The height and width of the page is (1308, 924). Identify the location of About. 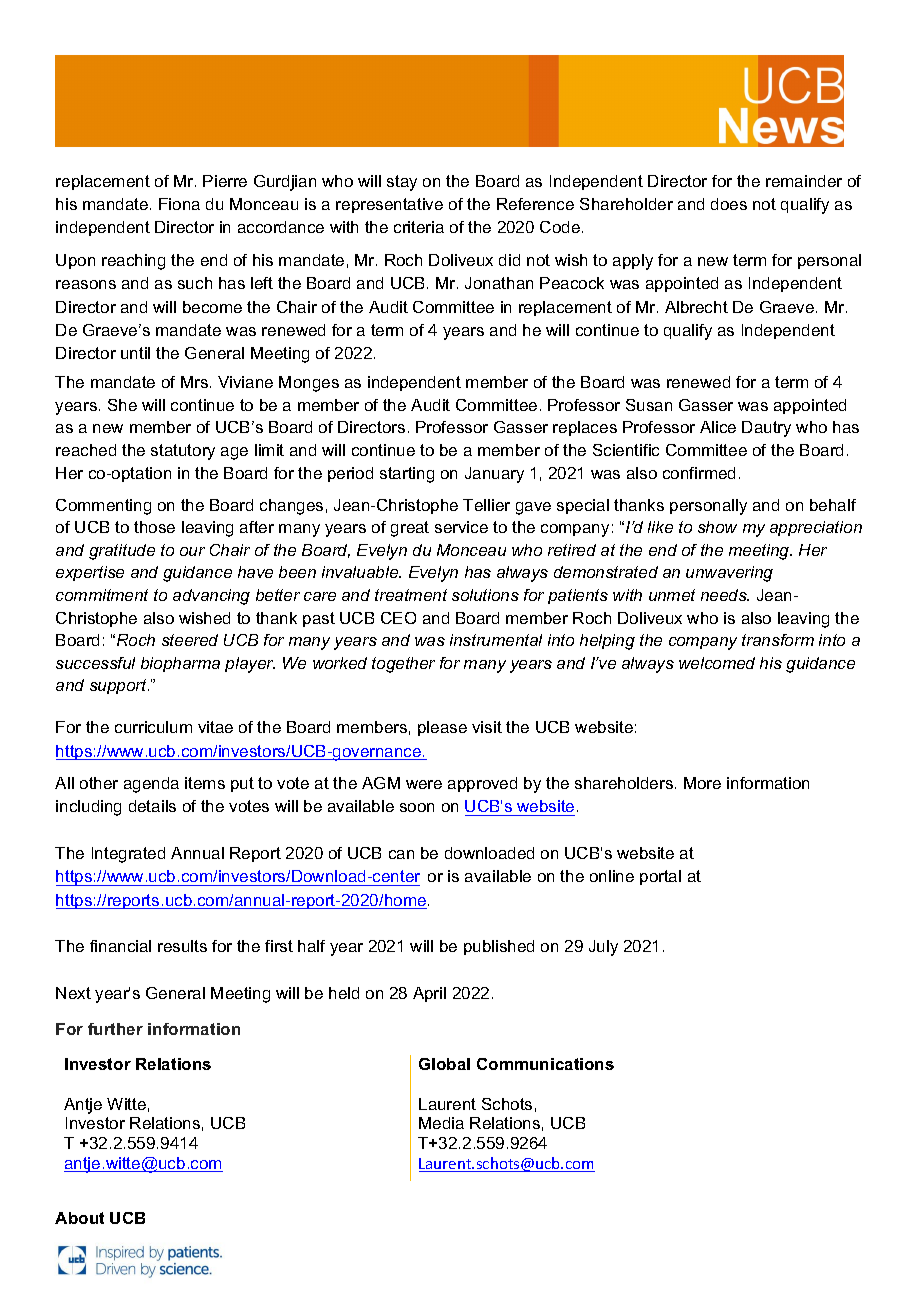
(79, 1218).
